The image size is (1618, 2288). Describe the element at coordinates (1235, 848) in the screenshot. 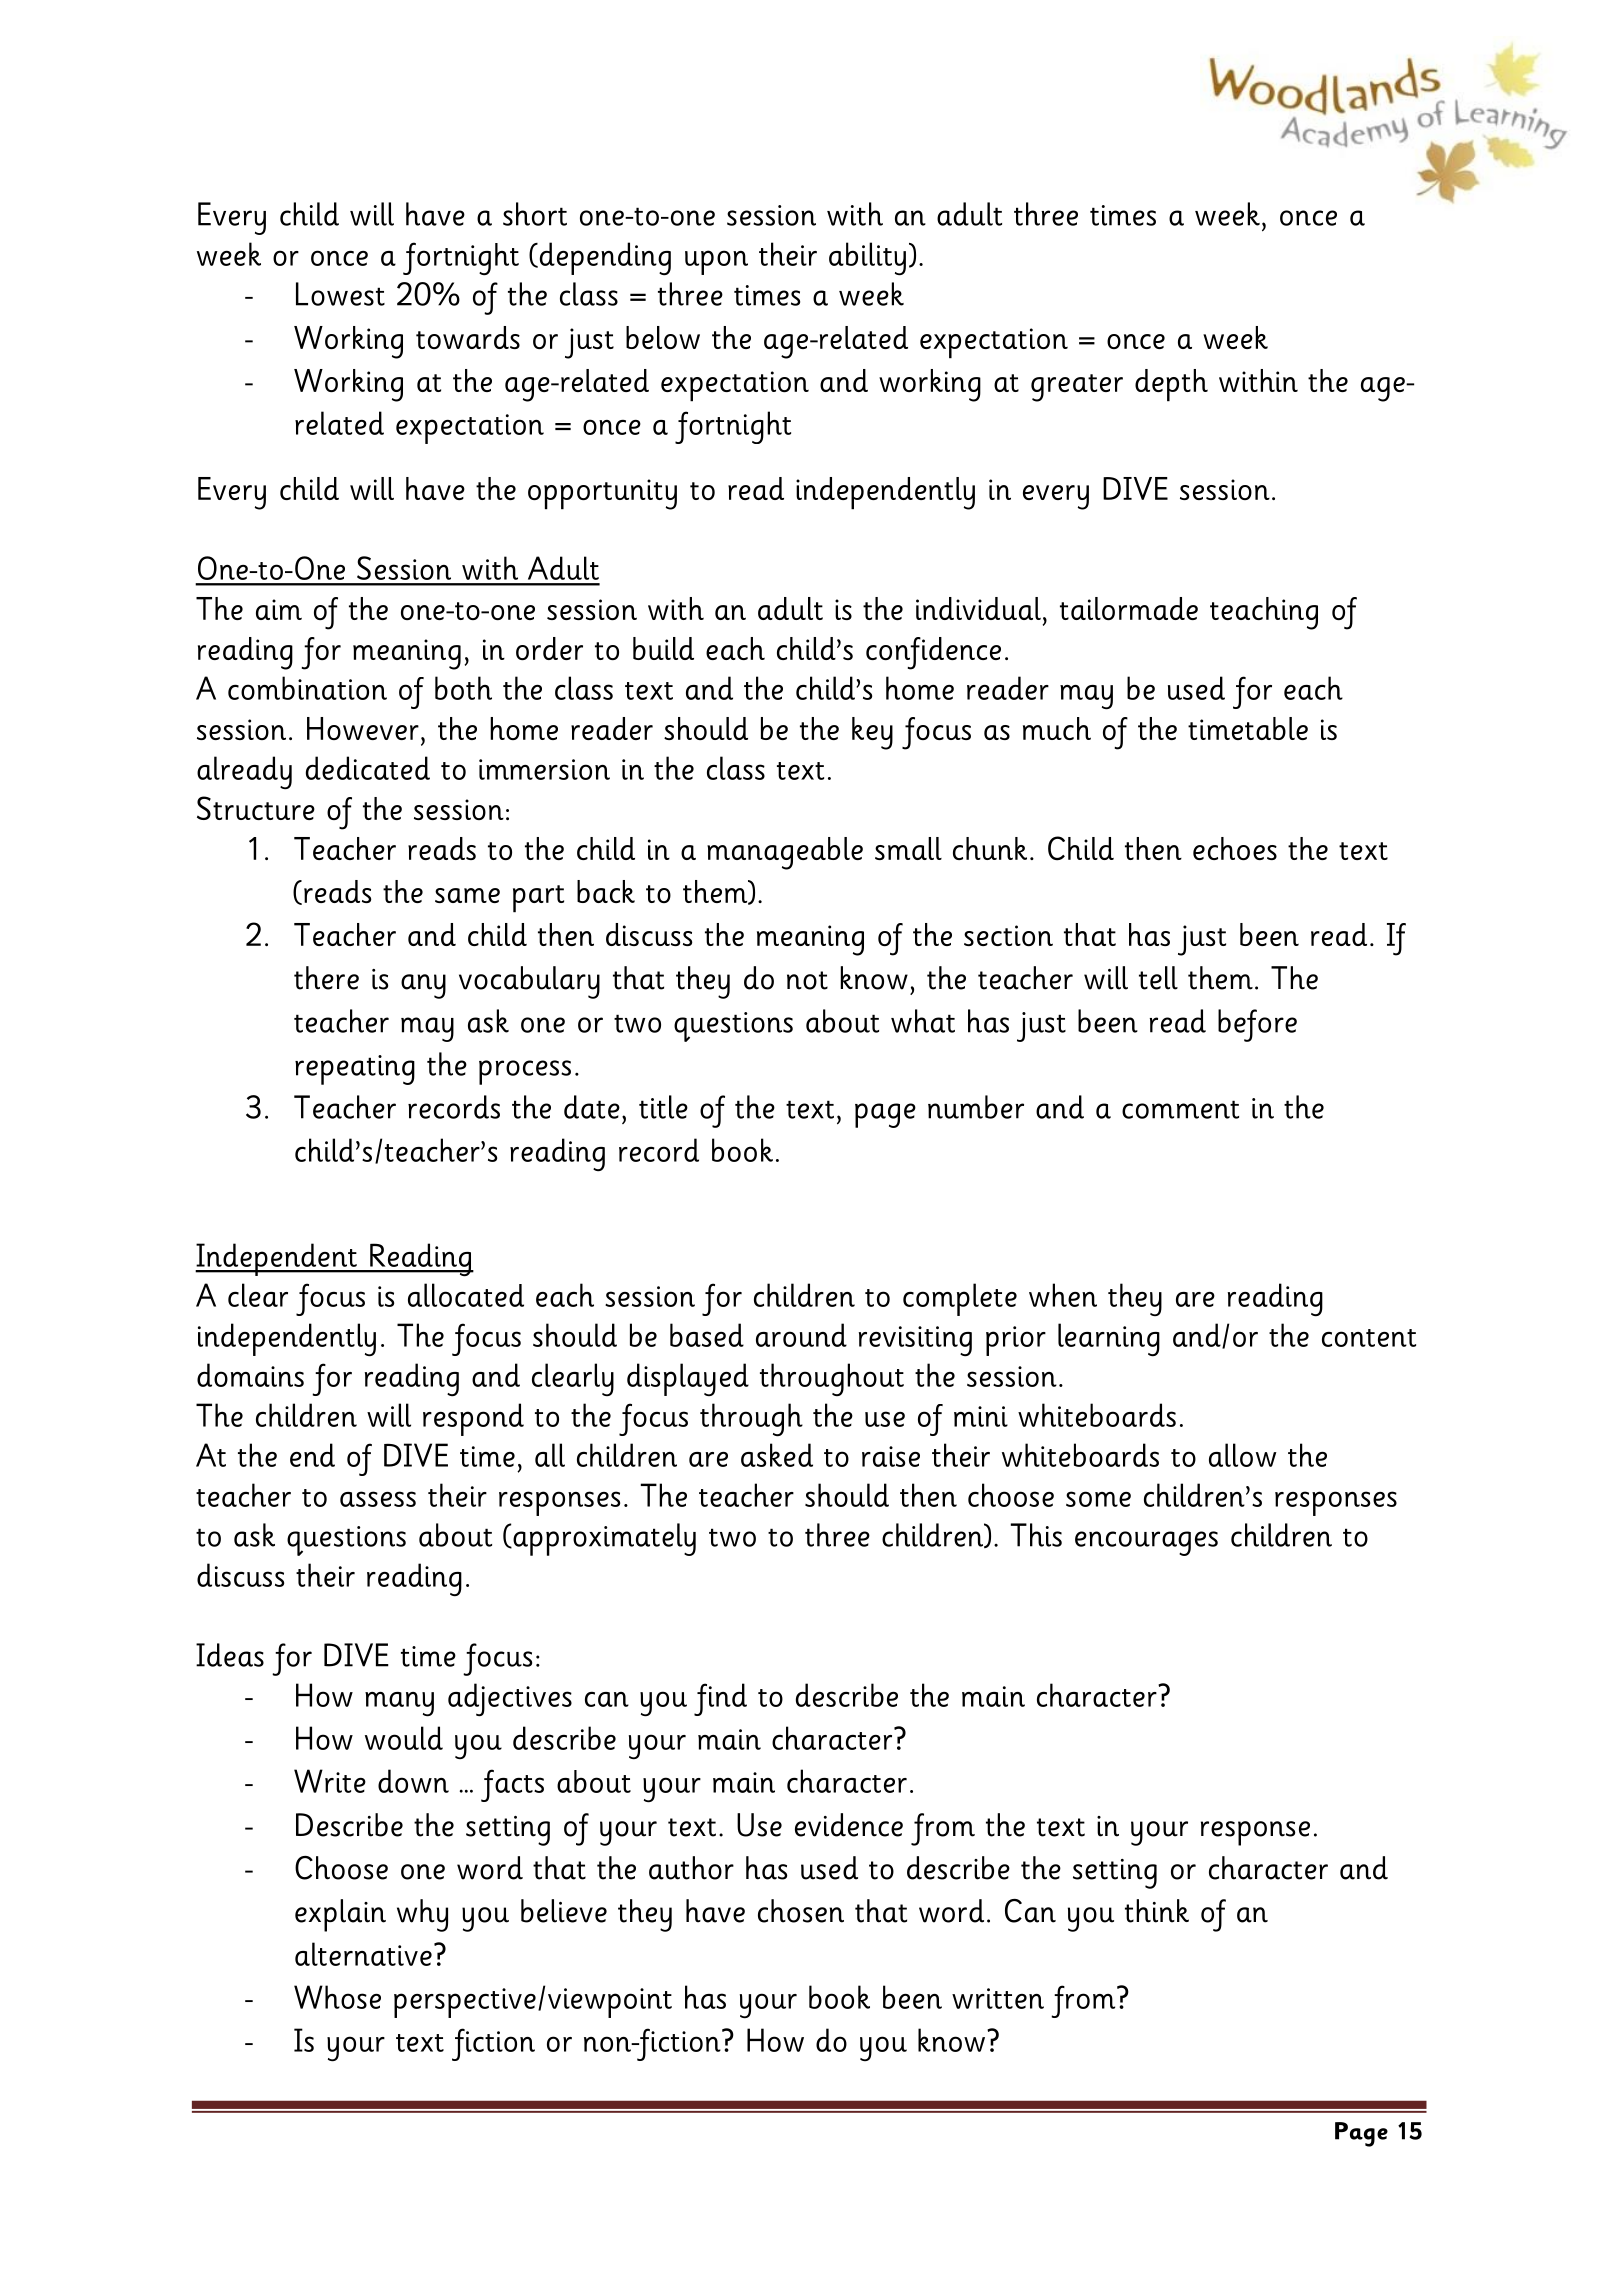

I see `echoes` at that location.
